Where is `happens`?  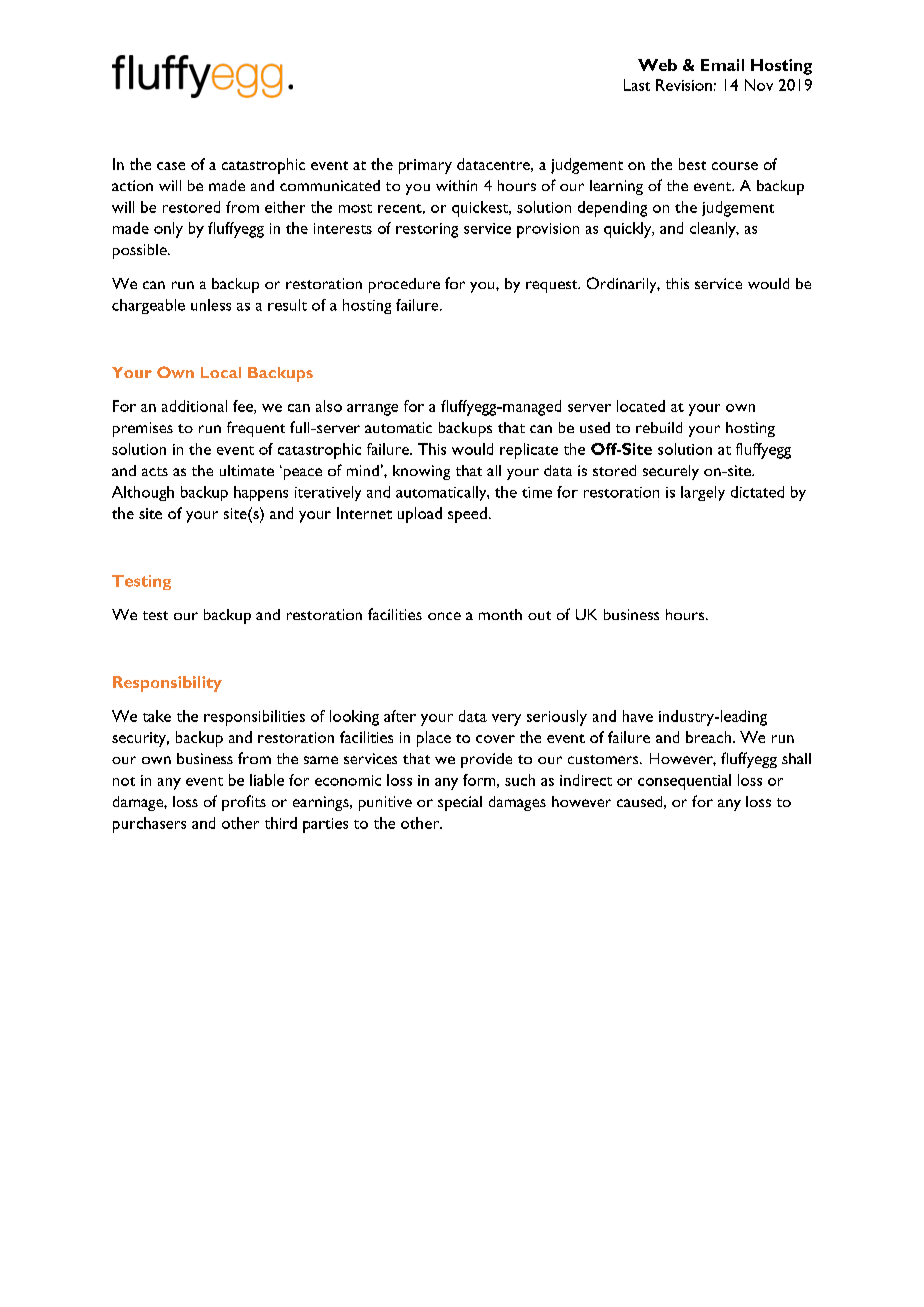 happens is located at coordinates (261, 493).
